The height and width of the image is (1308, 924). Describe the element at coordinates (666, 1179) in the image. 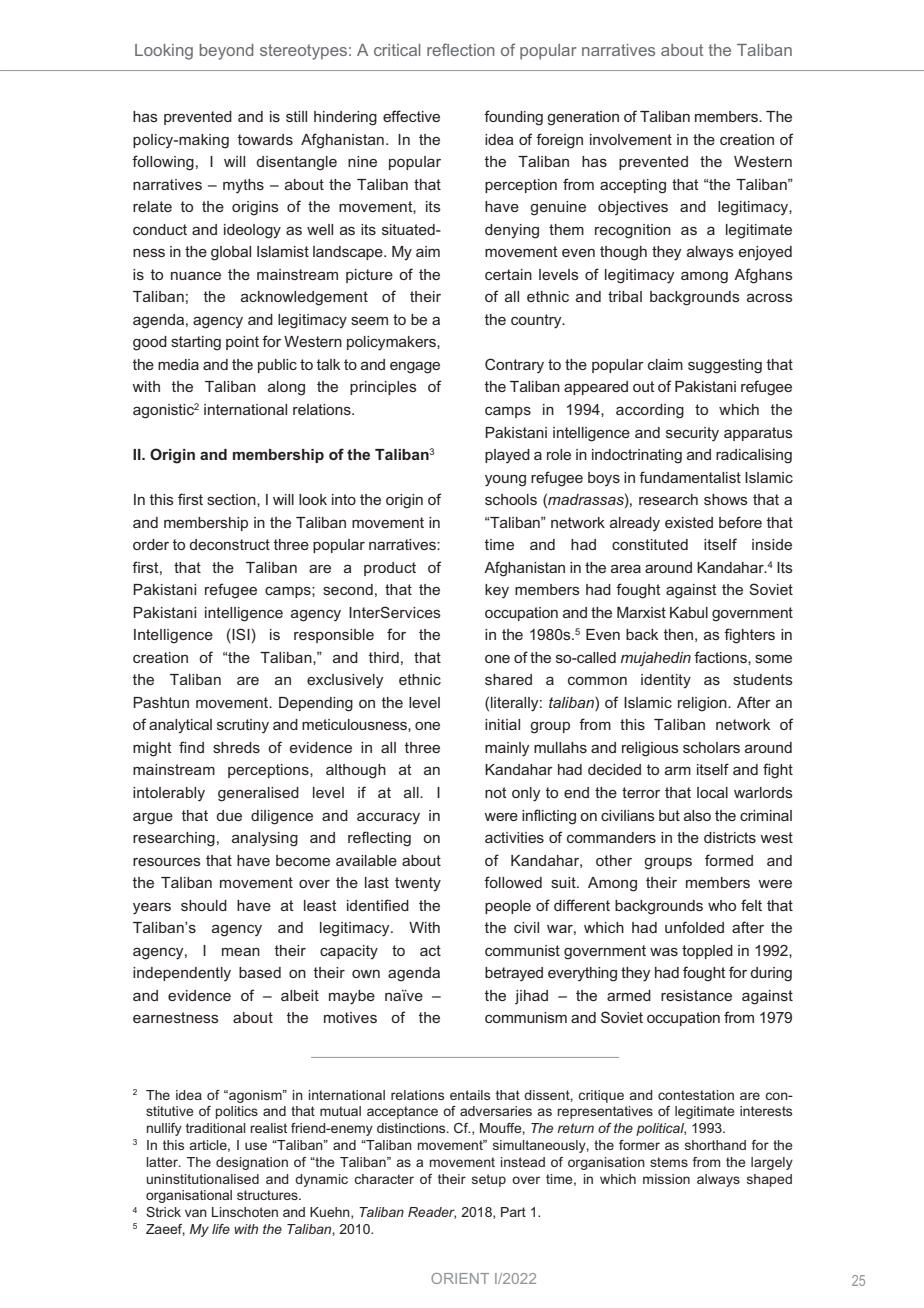

I see `mission` at that location.
